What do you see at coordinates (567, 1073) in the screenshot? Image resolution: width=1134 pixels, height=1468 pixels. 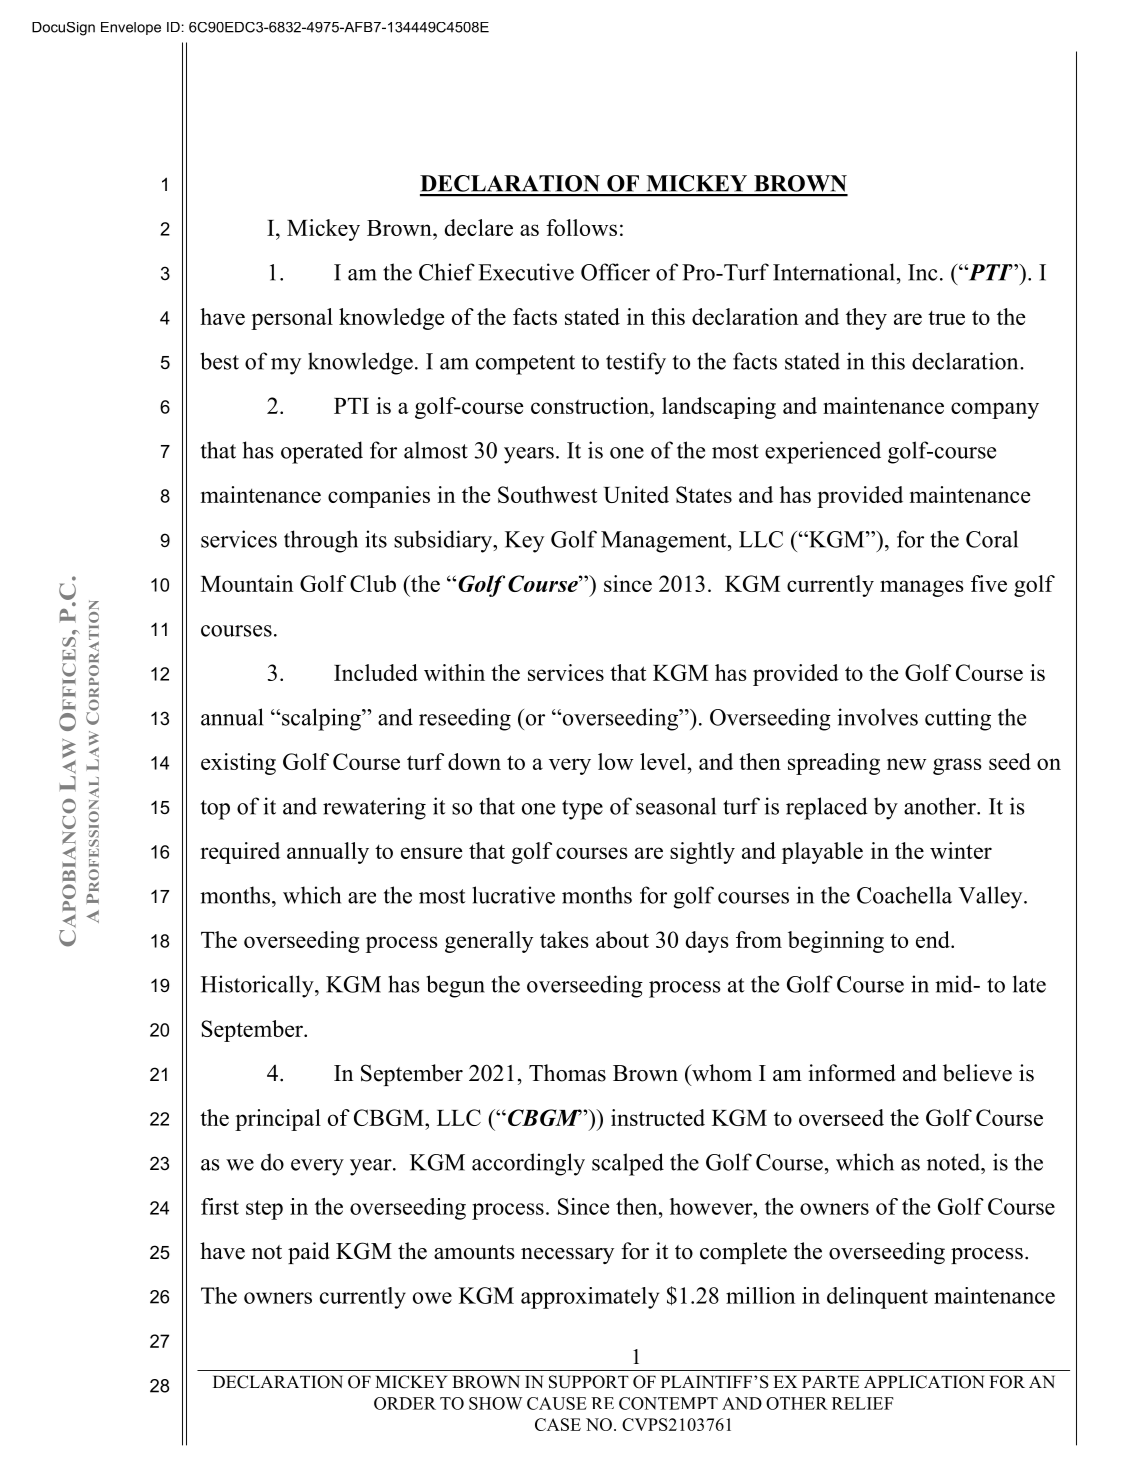 I see `Thomas` at bounding box center [567, 1073].
